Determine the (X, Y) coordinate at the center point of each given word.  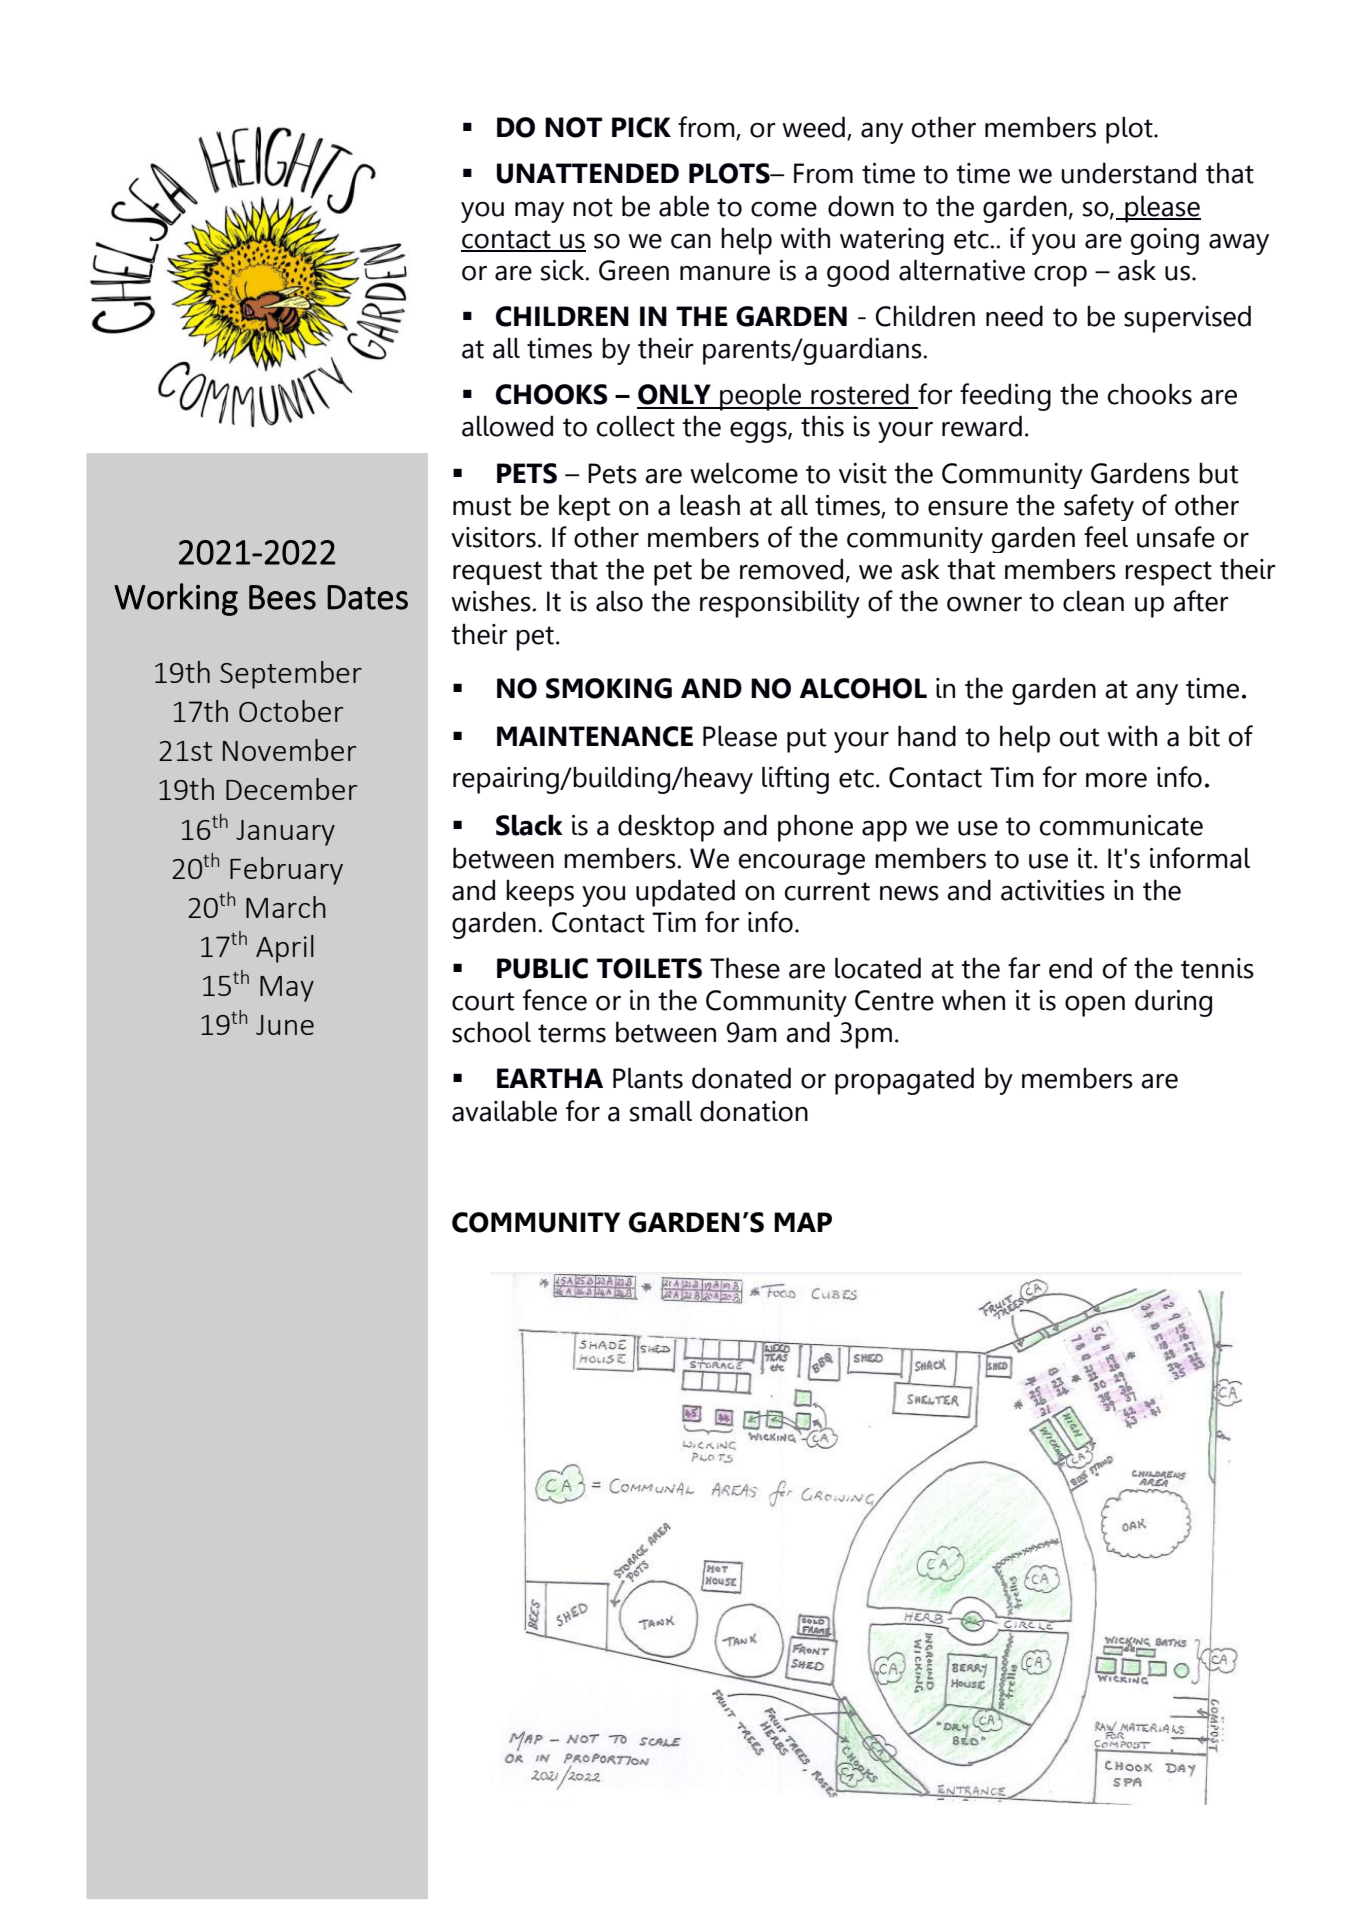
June (285, 1025)
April (285, 949)
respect (1168, 573)
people (761, 397)
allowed (507, 426)
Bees (282, 597)
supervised (1187, 319)
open (1095, 1006)
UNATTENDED (588, 173)
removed (791, 569)
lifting (795, 780)
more (1116, 780)
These (745, 968)
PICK (641, 127)
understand (1129, 173)
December (291, 789)
